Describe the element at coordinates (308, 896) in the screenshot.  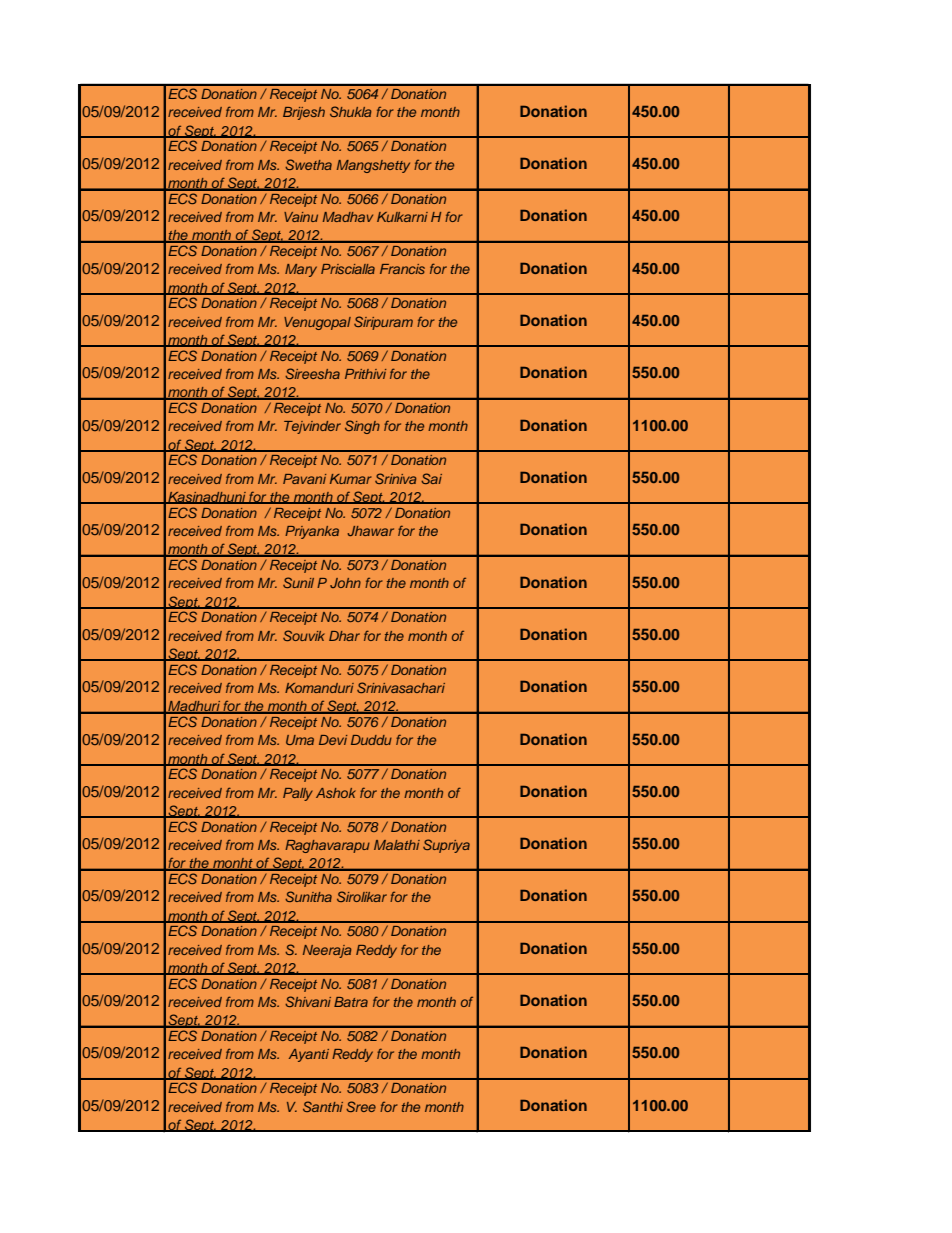
I see `Sunitha` at that location.
